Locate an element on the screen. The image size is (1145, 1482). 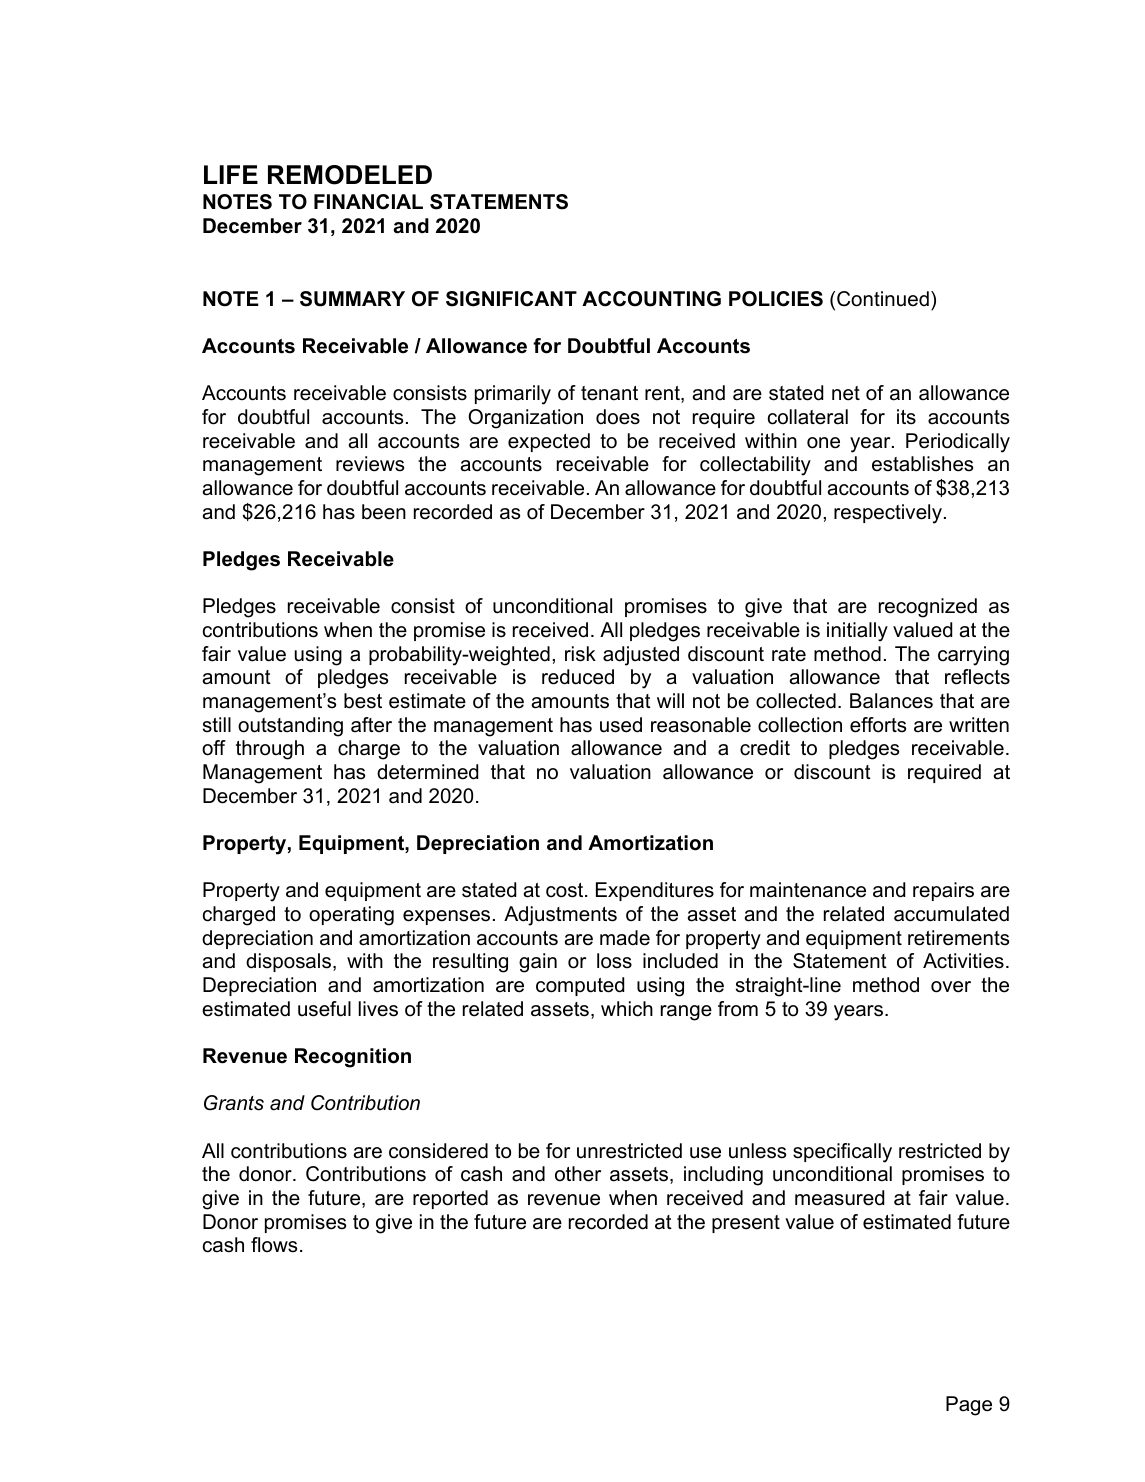
REMODELED is located at coordinates (350, 175).
